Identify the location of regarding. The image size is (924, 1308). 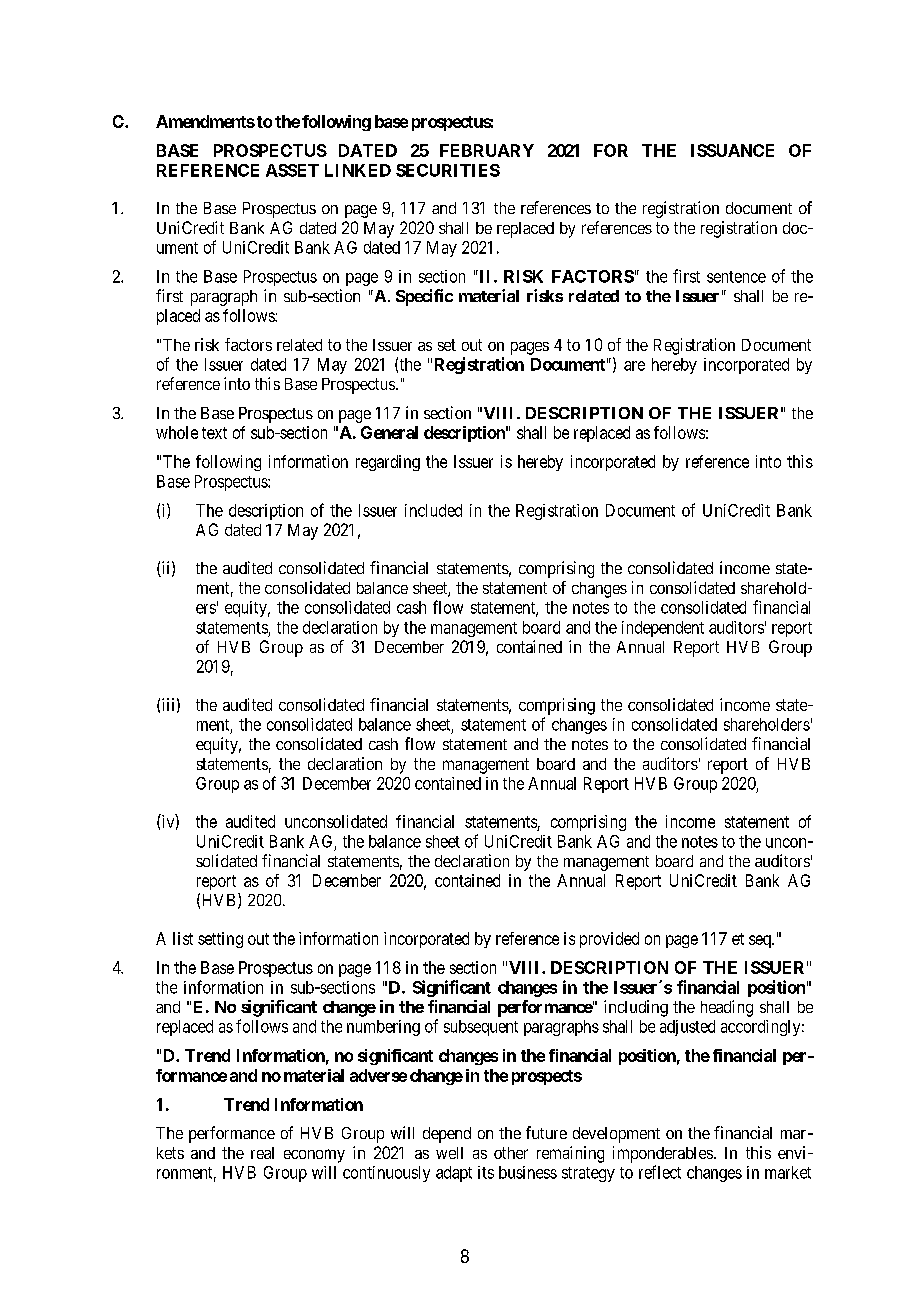
(388, 463).
